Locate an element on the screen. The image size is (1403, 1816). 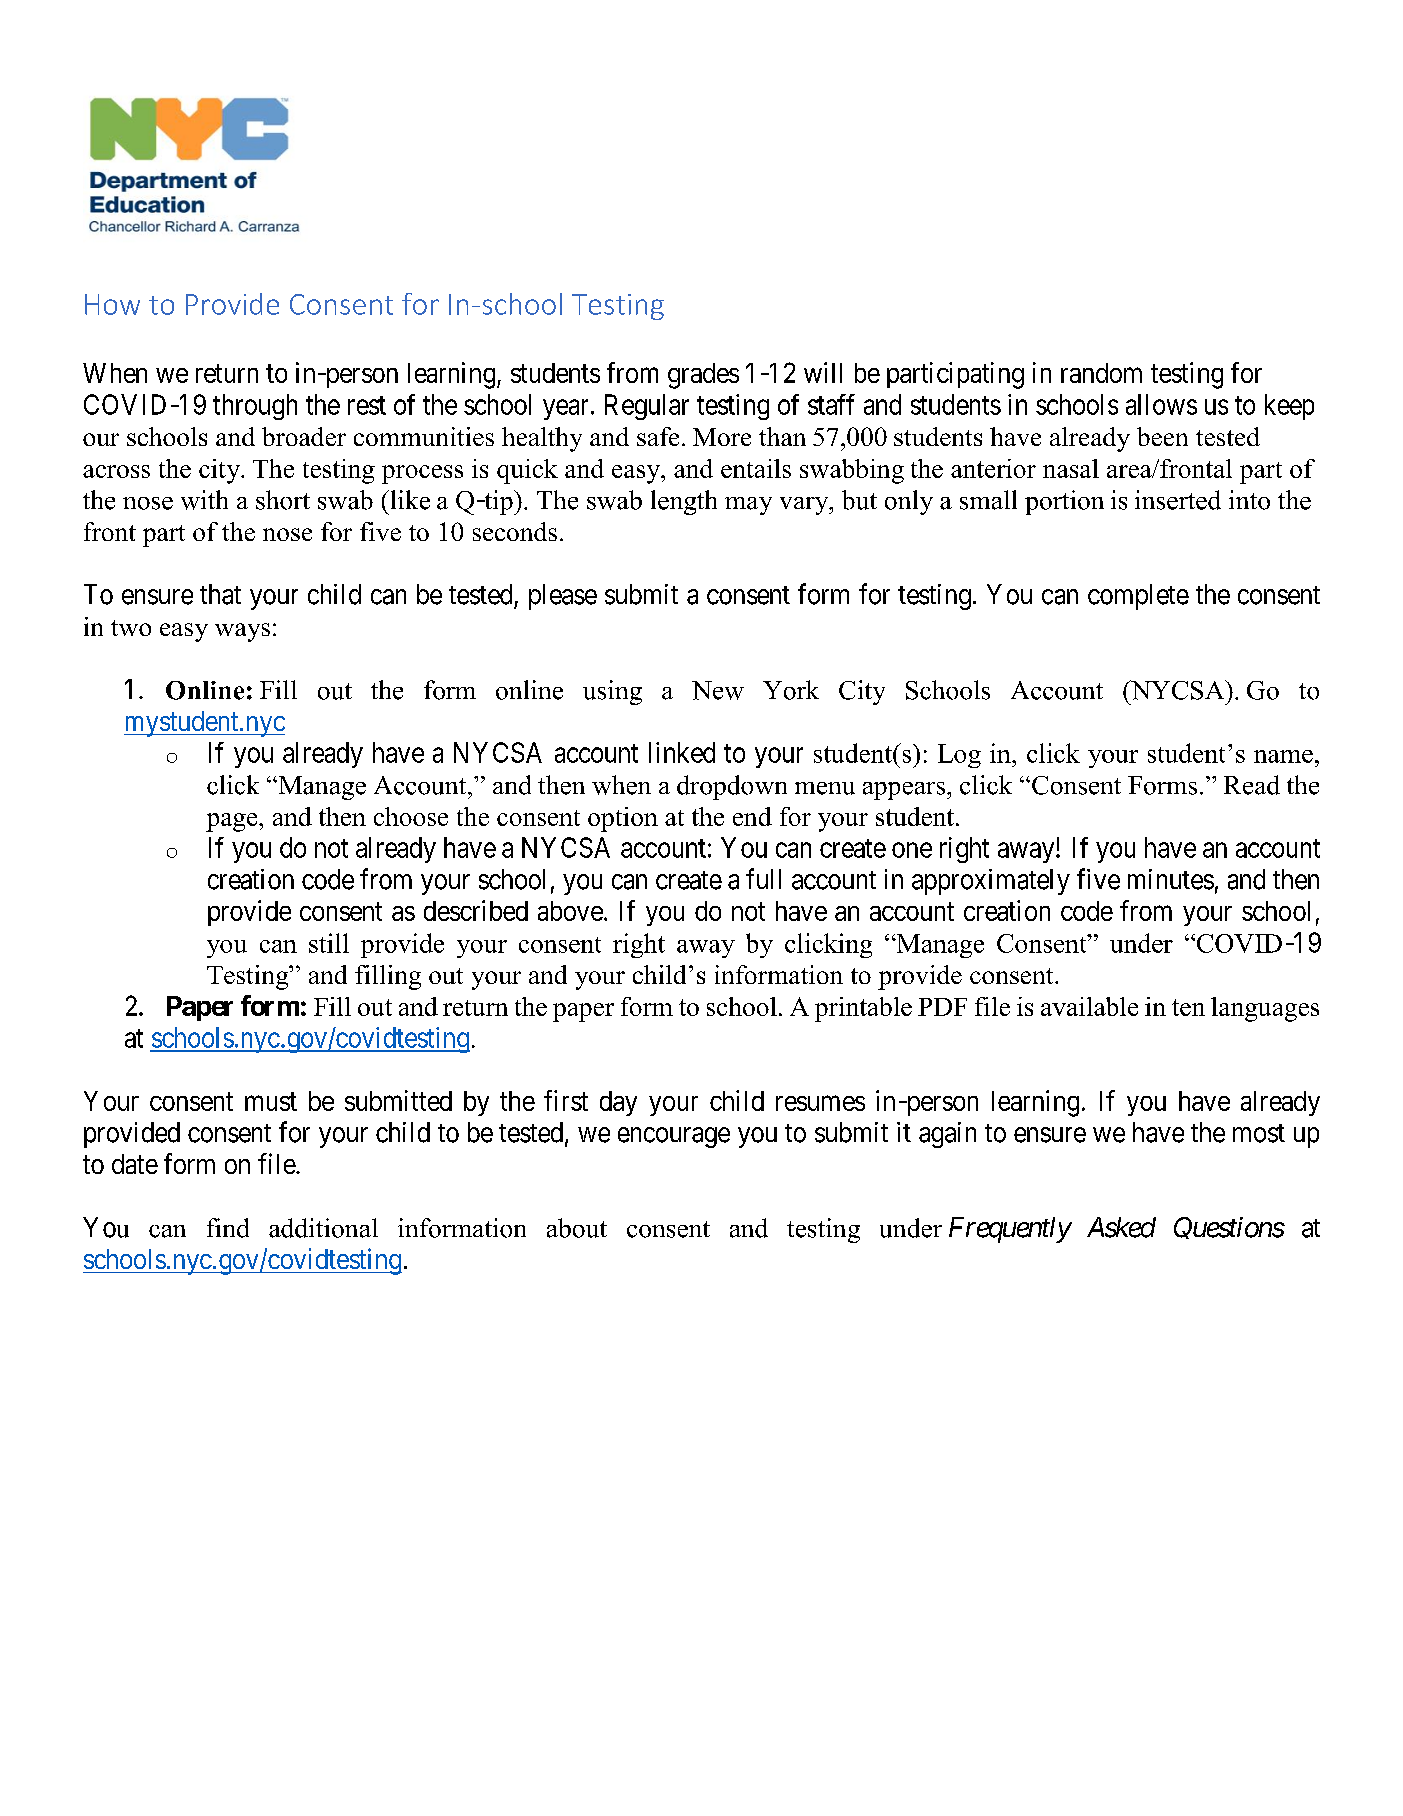
Frequently is located at coordinates (1010, 1230).
